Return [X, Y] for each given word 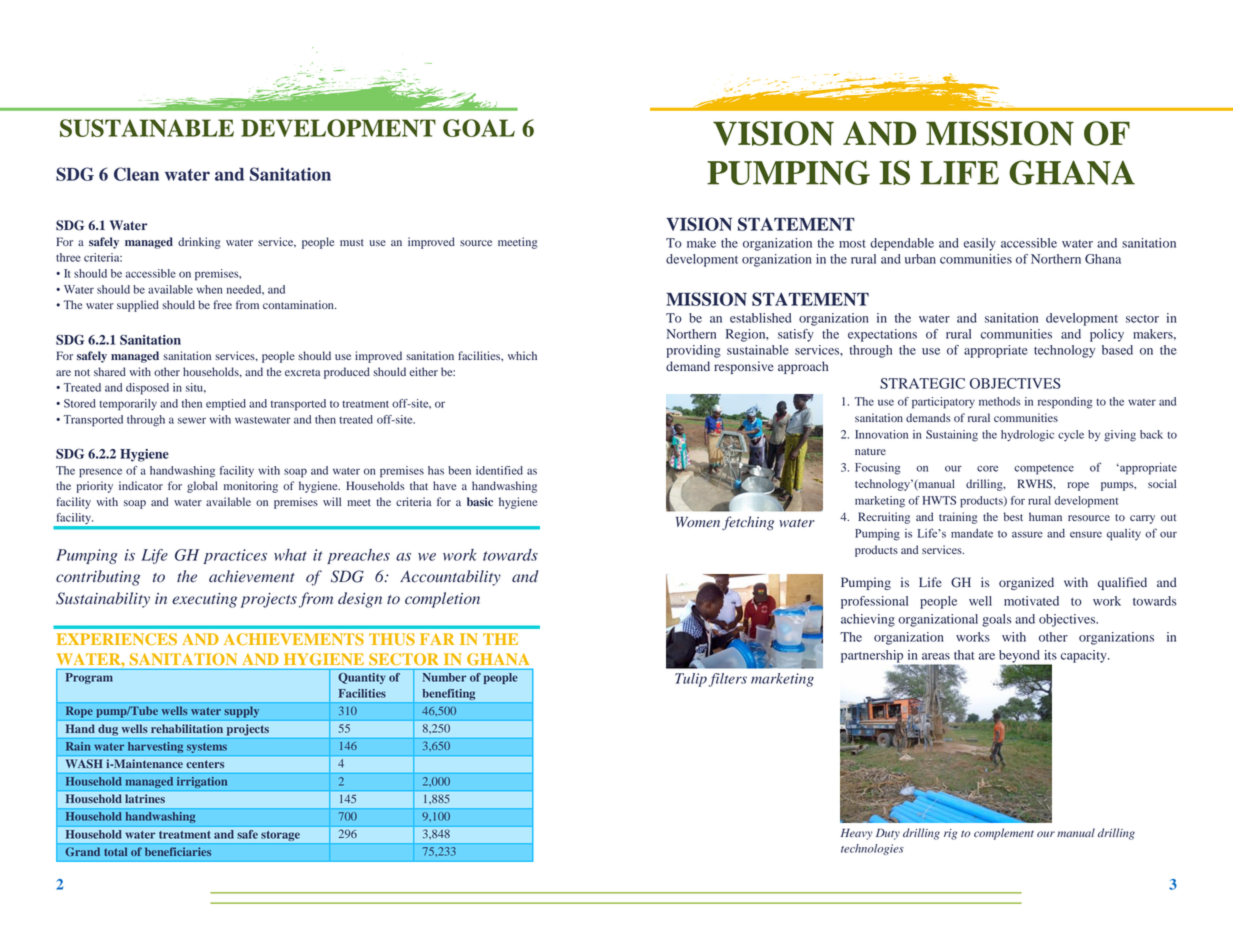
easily [980, 244]
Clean [136, 174]
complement [1004, 834]
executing [204, 600]
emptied [226, 405]
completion [442, 600]
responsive [744, 367]
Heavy [856, 834]
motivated [1031, 601]
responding [1065, 403]
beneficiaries [178, 851]
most [852, 244]
